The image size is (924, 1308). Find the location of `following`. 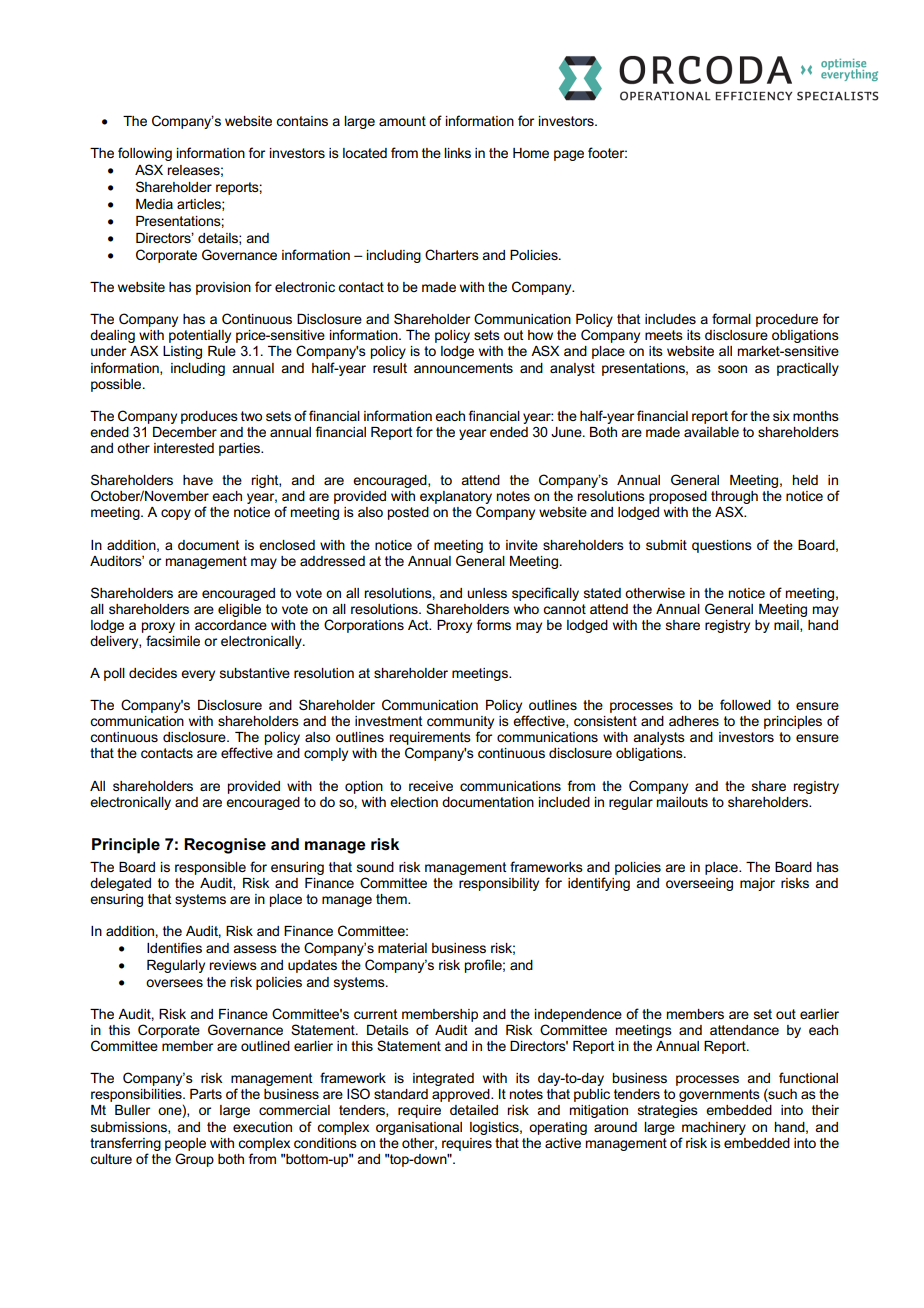

following is located at coordinates (145, 154).
